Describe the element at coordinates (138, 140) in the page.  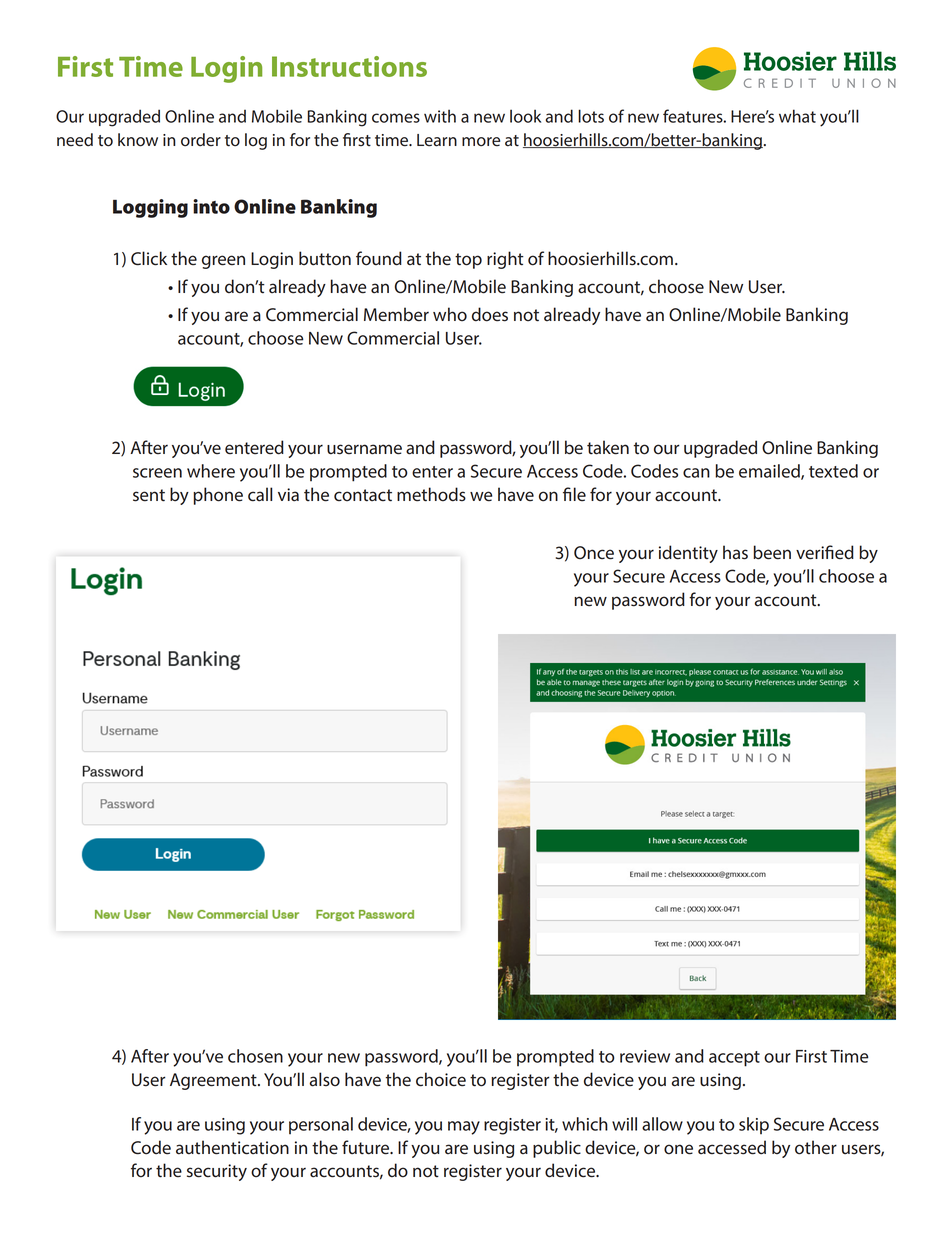
I see `know` at that location.
